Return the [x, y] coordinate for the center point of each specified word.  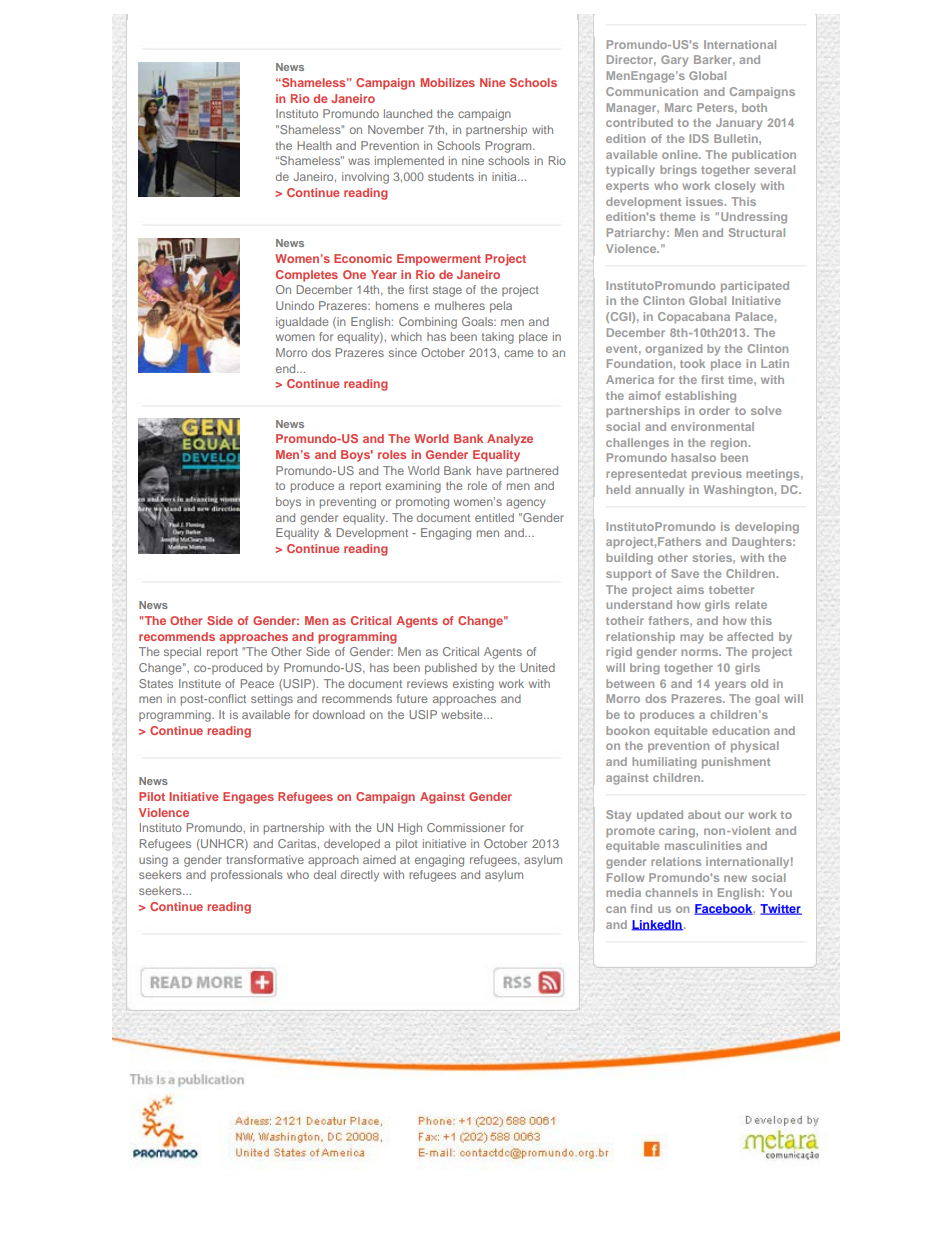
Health [314, 145]
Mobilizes [448, 82]
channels [671, 892]
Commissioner [466, 827]
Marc [678, 107]
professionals [247, 876]
